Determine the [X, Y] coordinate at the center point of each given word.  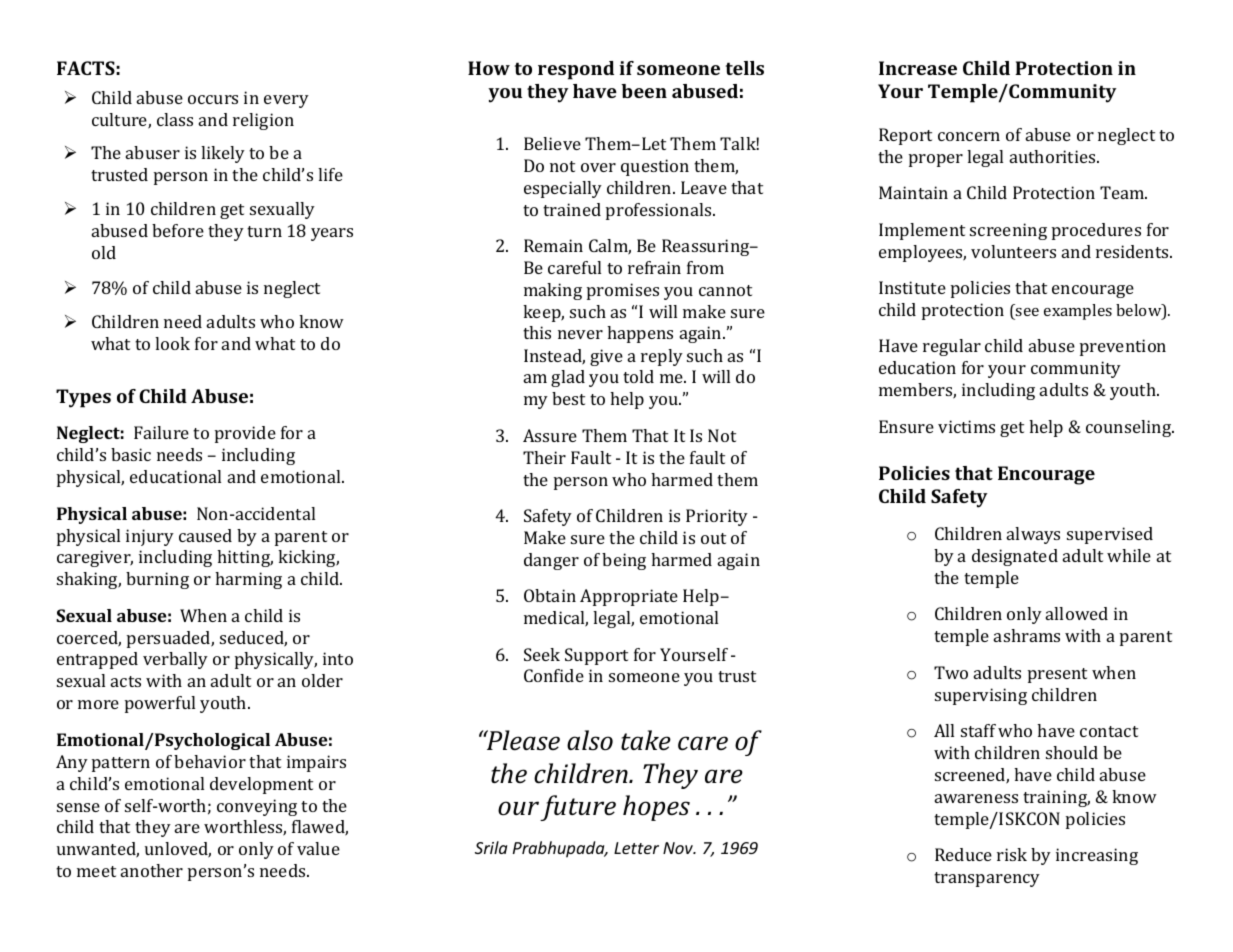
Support [596, 656]
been [644, 91]
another [152, 870]
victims [966, 426]
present [1057, 675]
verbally [175, 660]
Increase [918, 68]
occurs [213, 99]
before [178, 230]
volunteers [1013, 251]
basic [131, 454]
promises [623, 291]
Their [544, 457]
